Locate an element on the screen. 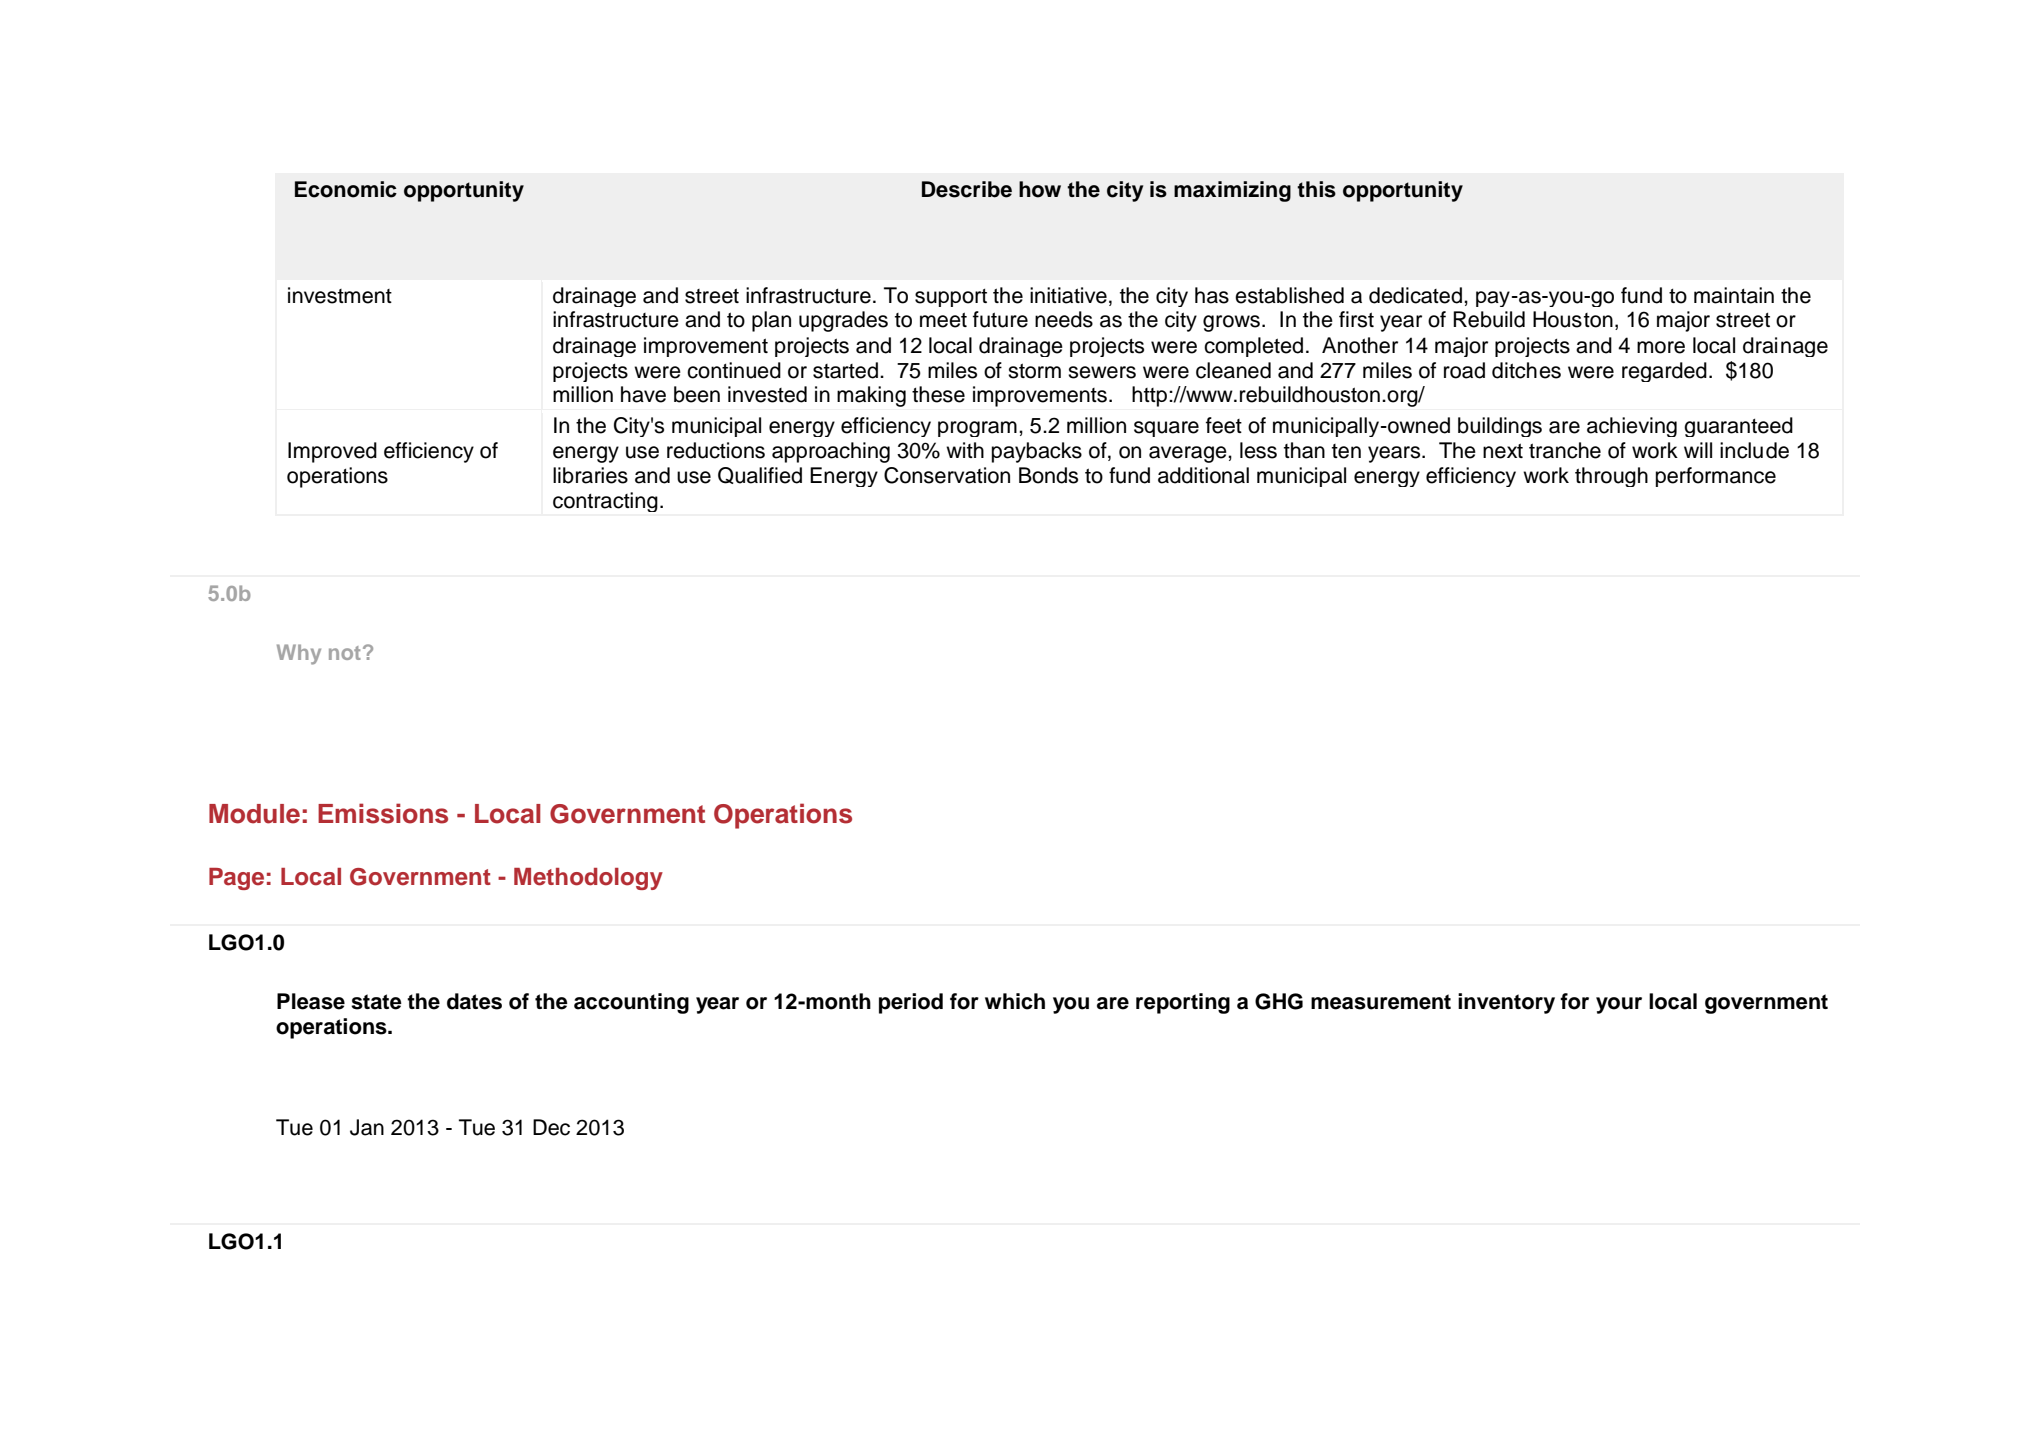 Image resolution: width=2029 pixels, height=1435 pixels. this is located at coordinates (1316, 189).
